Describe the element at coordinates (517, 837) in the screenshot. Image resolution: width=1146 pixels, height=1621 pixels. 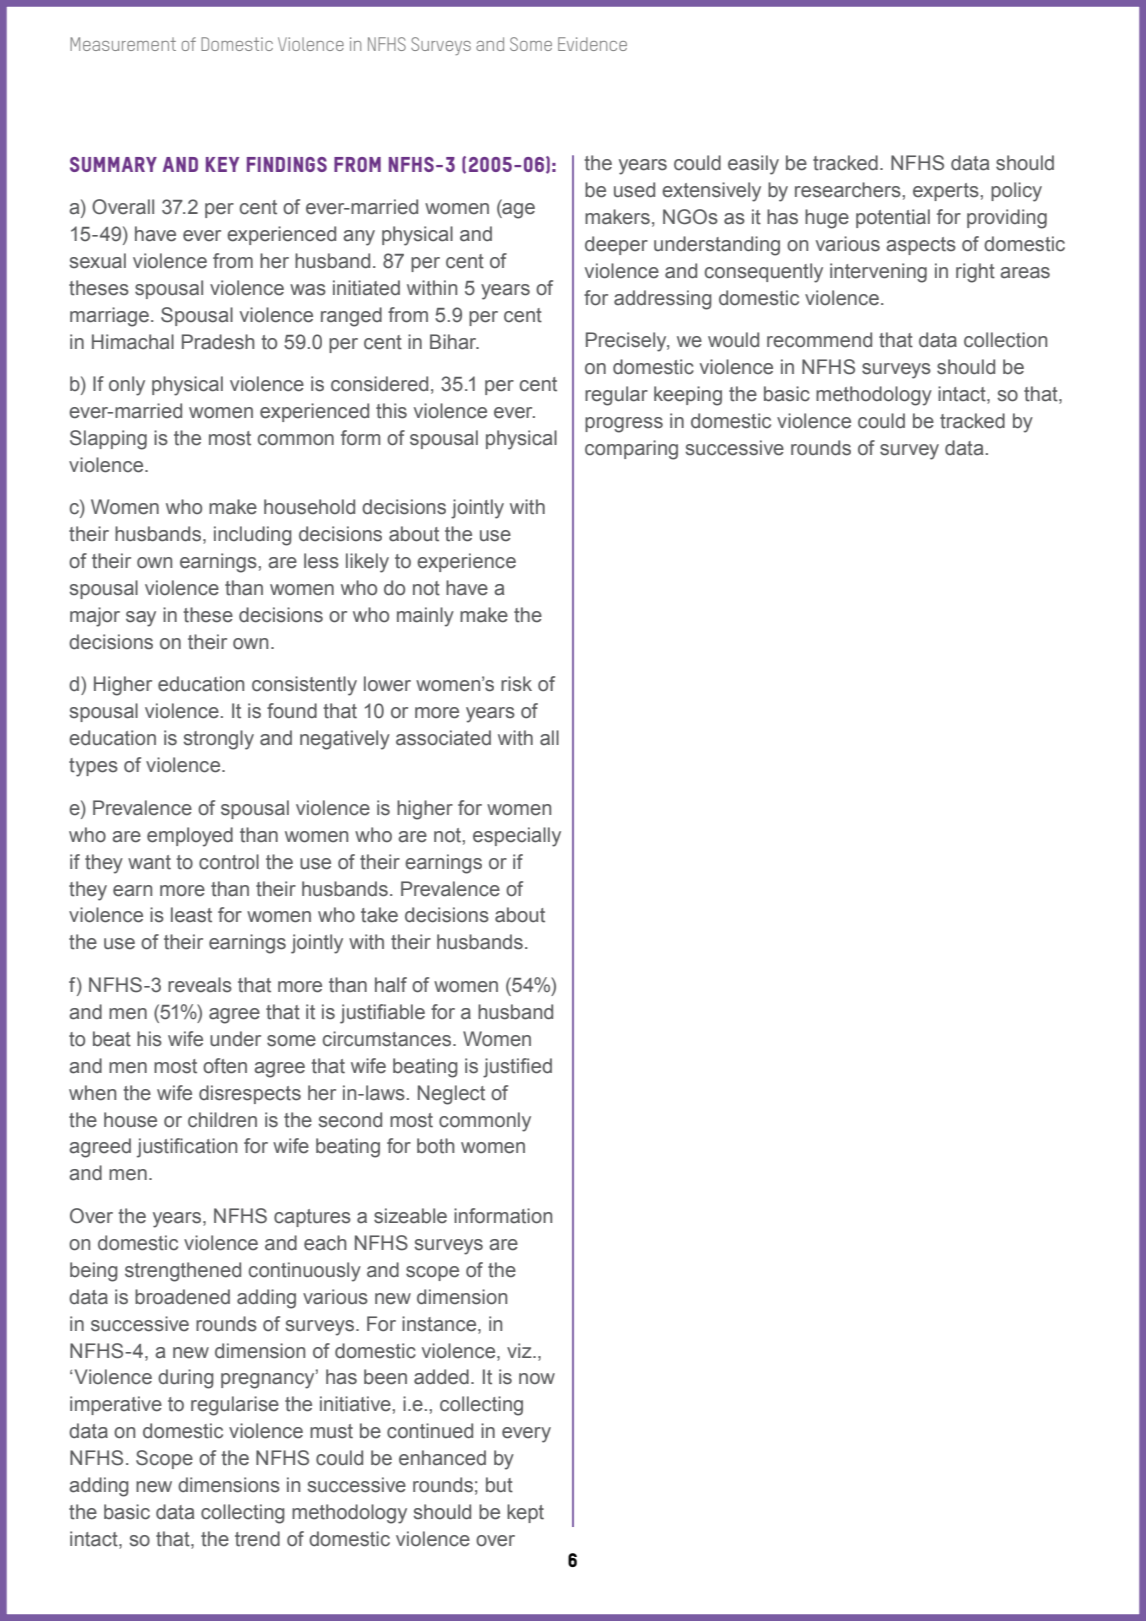
I see `especially` at that location.
